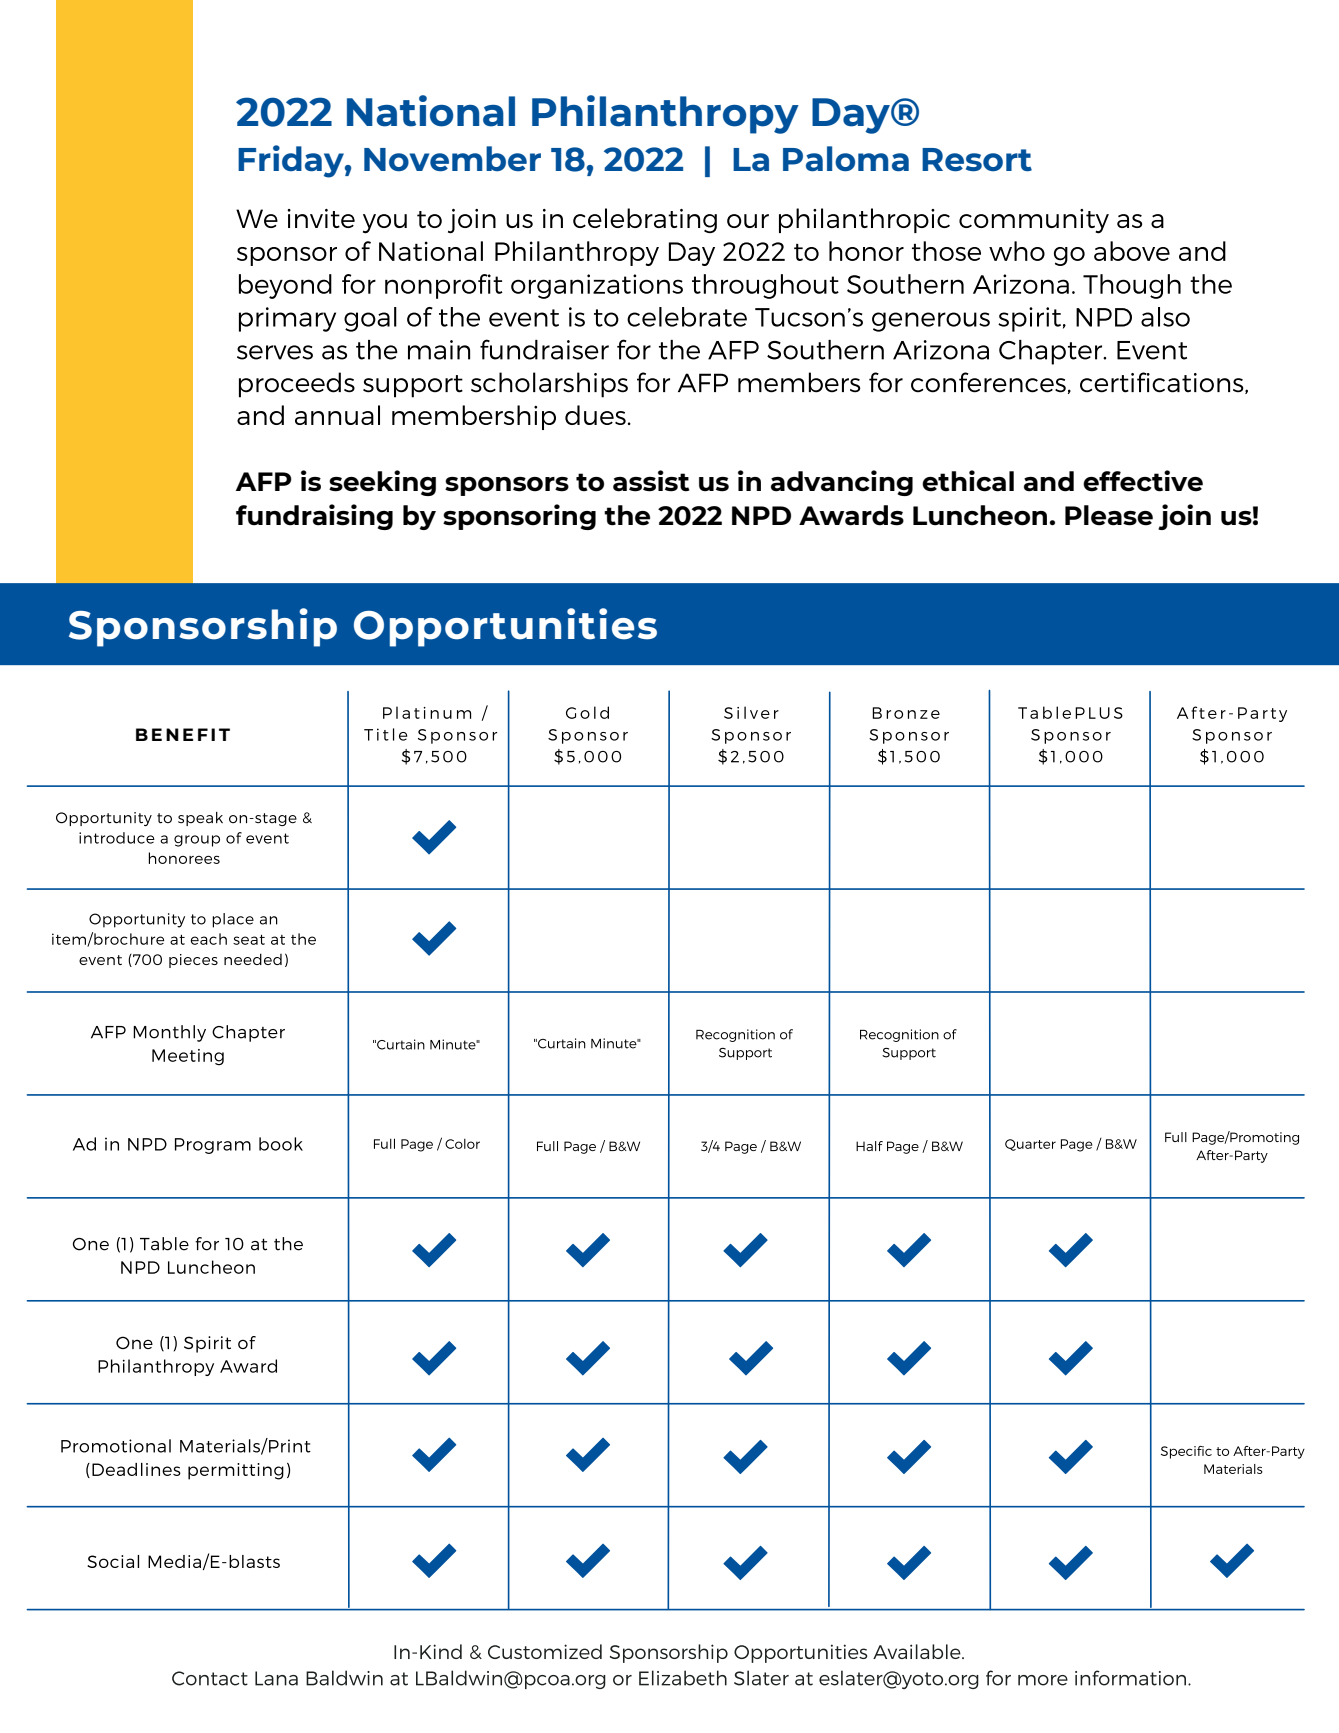  Describe the element at coordinates (1109, 515) in the screenshot. I see `Please` at that location.
